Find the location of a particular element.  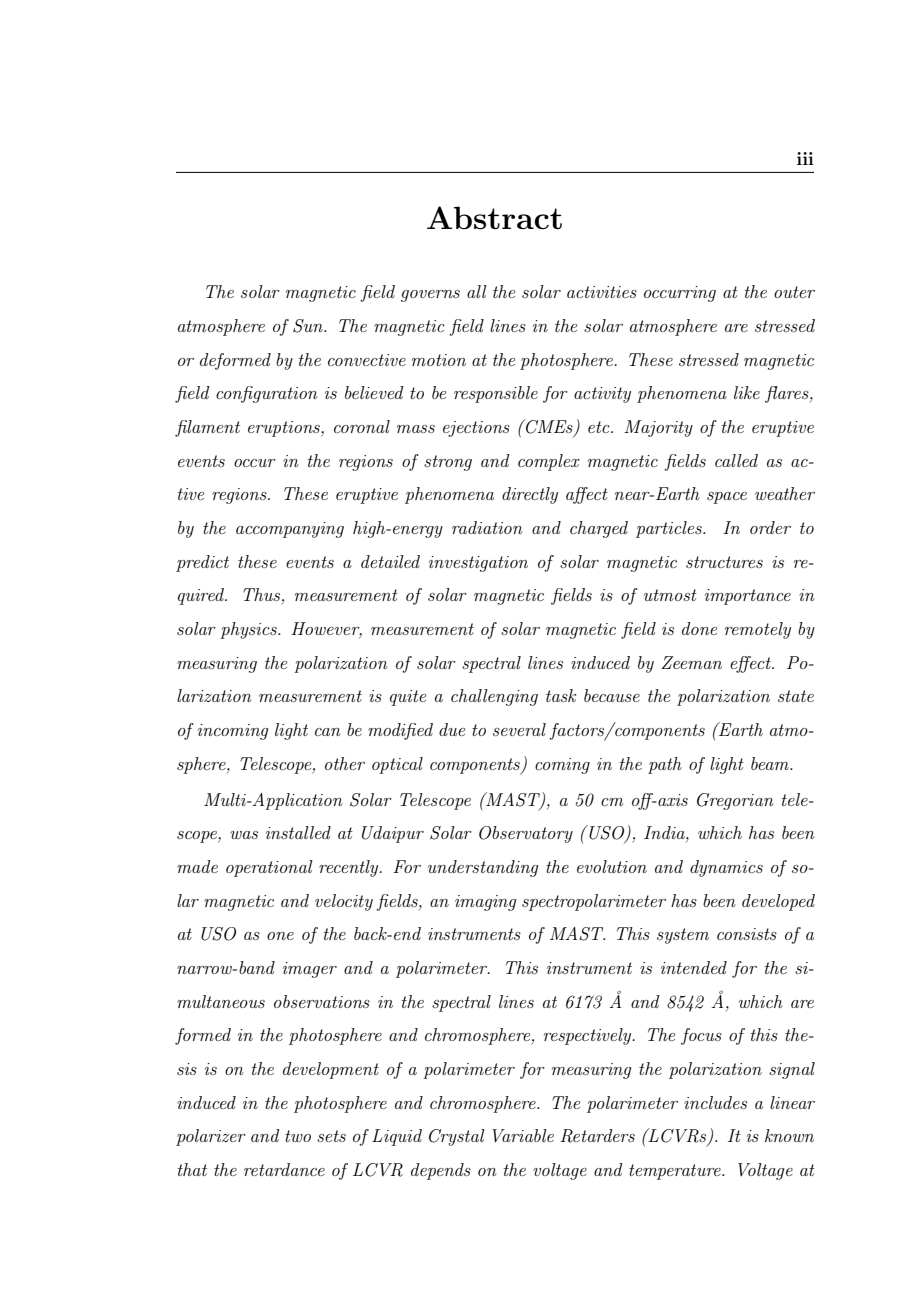

consists is located at coordinates (747, 934).
